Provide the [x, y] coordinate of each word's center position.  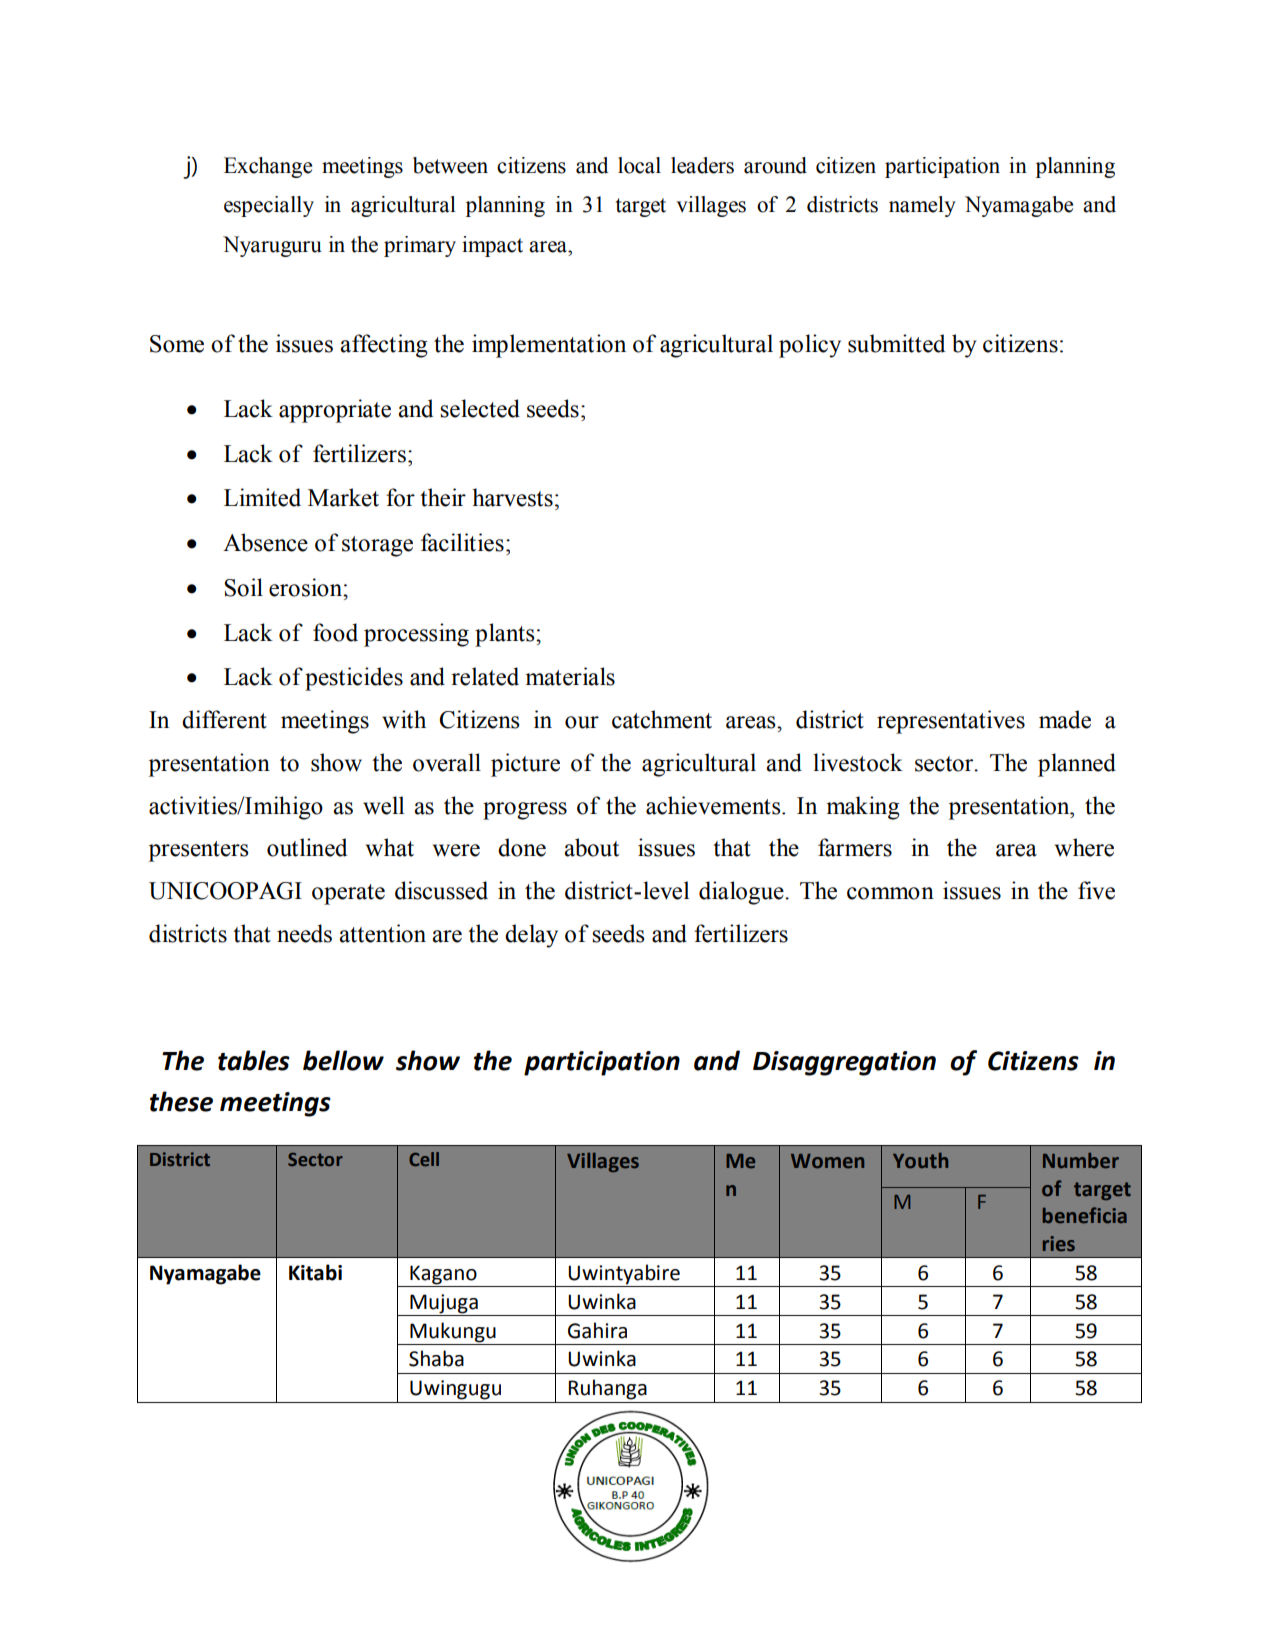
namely [922, 206]
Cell [424, 1159]
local [639, 165]
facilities [462, 542]
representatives [951, 722]
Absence [265, 542]
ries [1059, 1244]
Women [827, 1161]
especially [269, 206]
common [890, 893]
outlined [307, 847]
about [591, 847]
